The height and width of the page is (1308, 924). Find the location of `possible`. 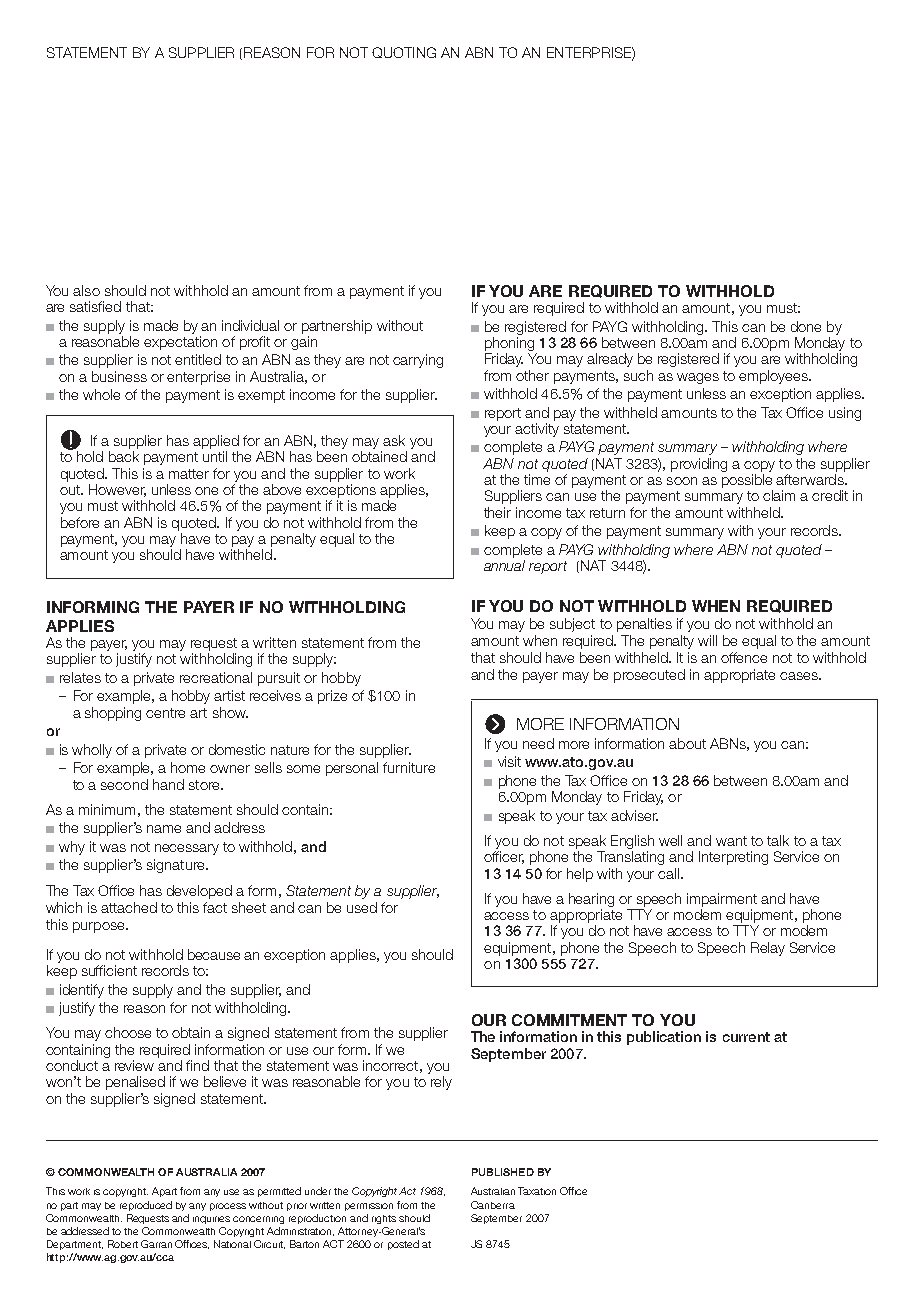

possible is located at coordinates (747, 481).
